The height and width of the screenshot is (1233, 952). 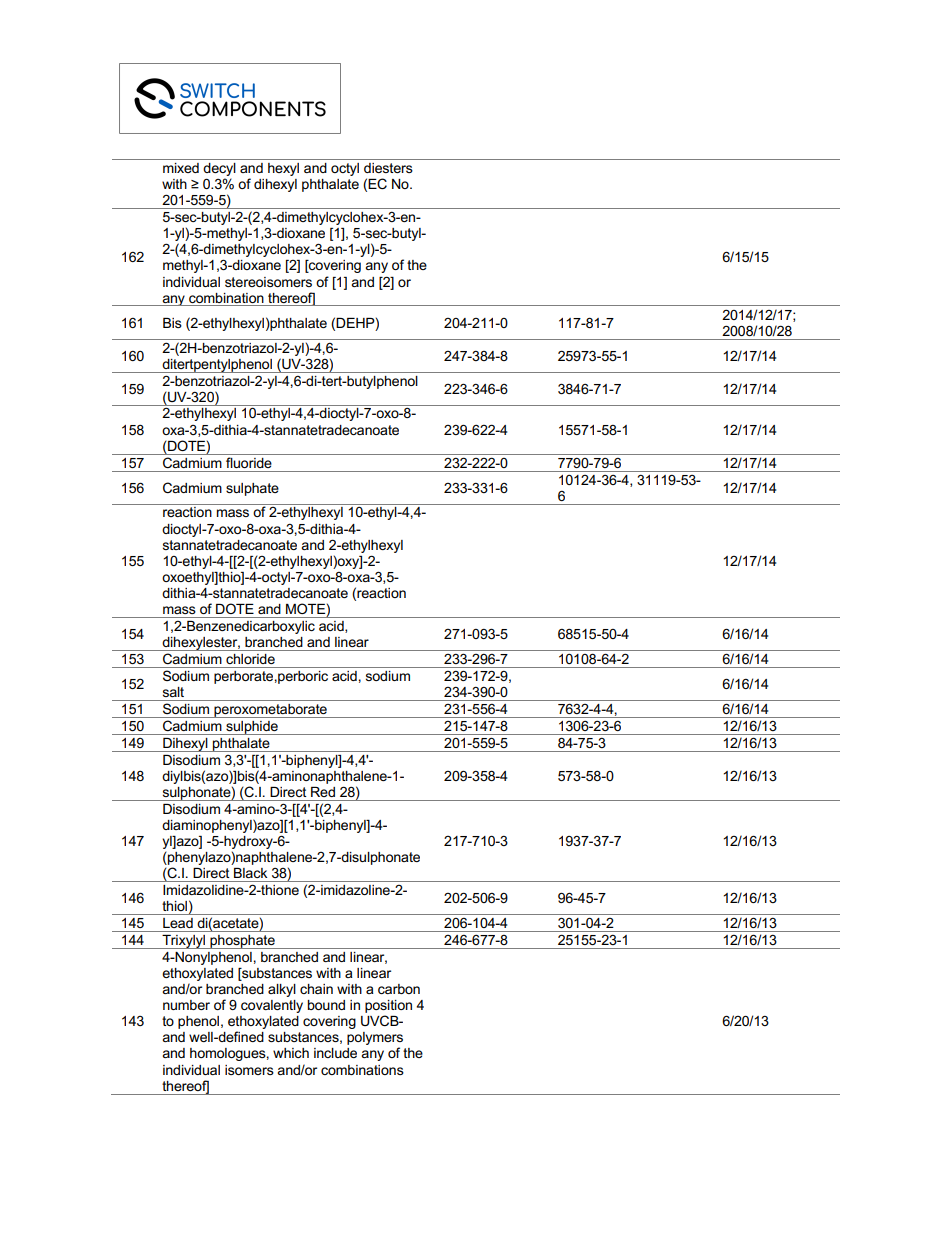 What do you see at coordinates (388, 1008) in the screenshot?
I see `position` at bounding box center [388, 1008].
